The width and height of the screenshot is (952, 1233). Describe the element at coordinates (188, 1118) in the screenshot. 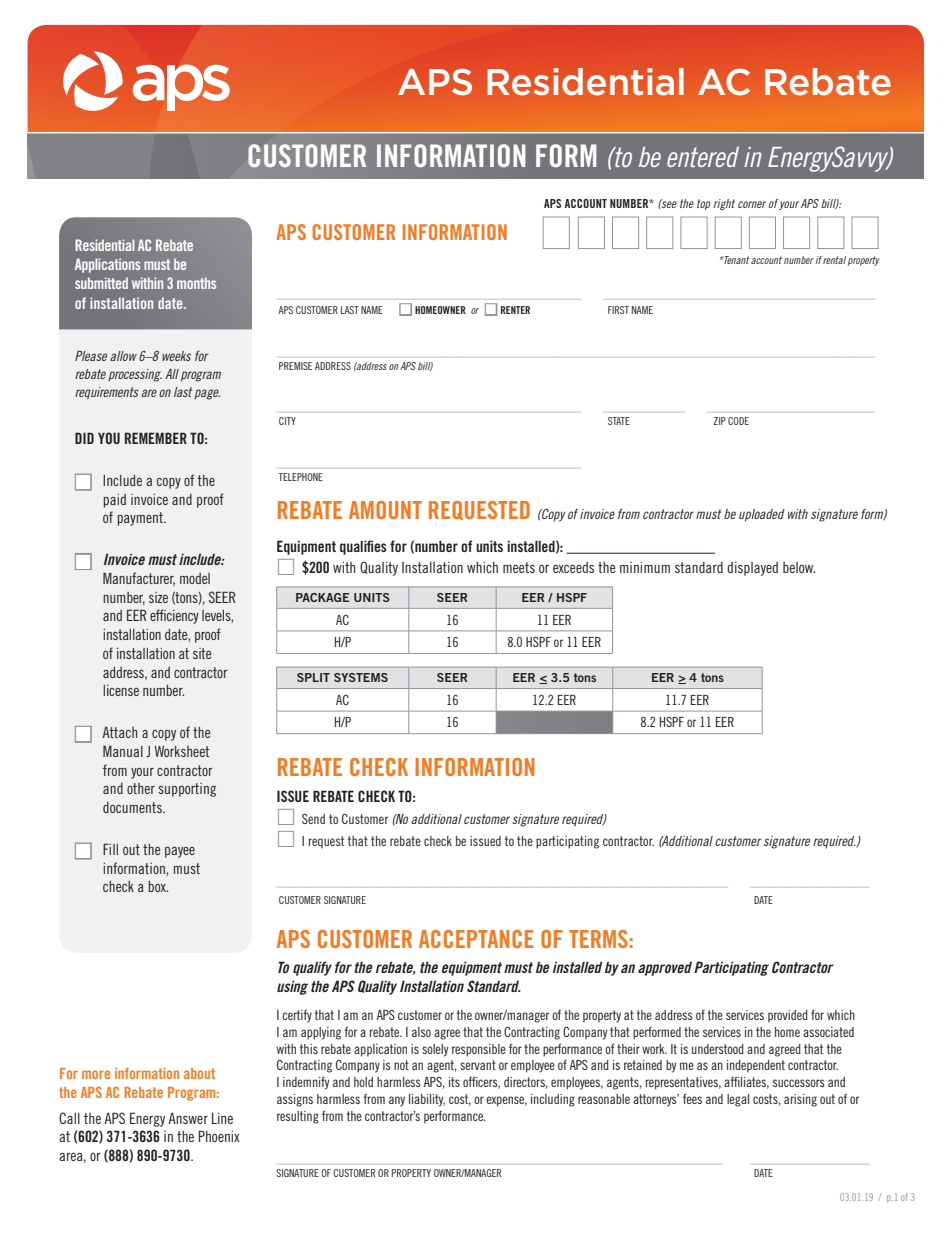

I see `Answer` at that location.
